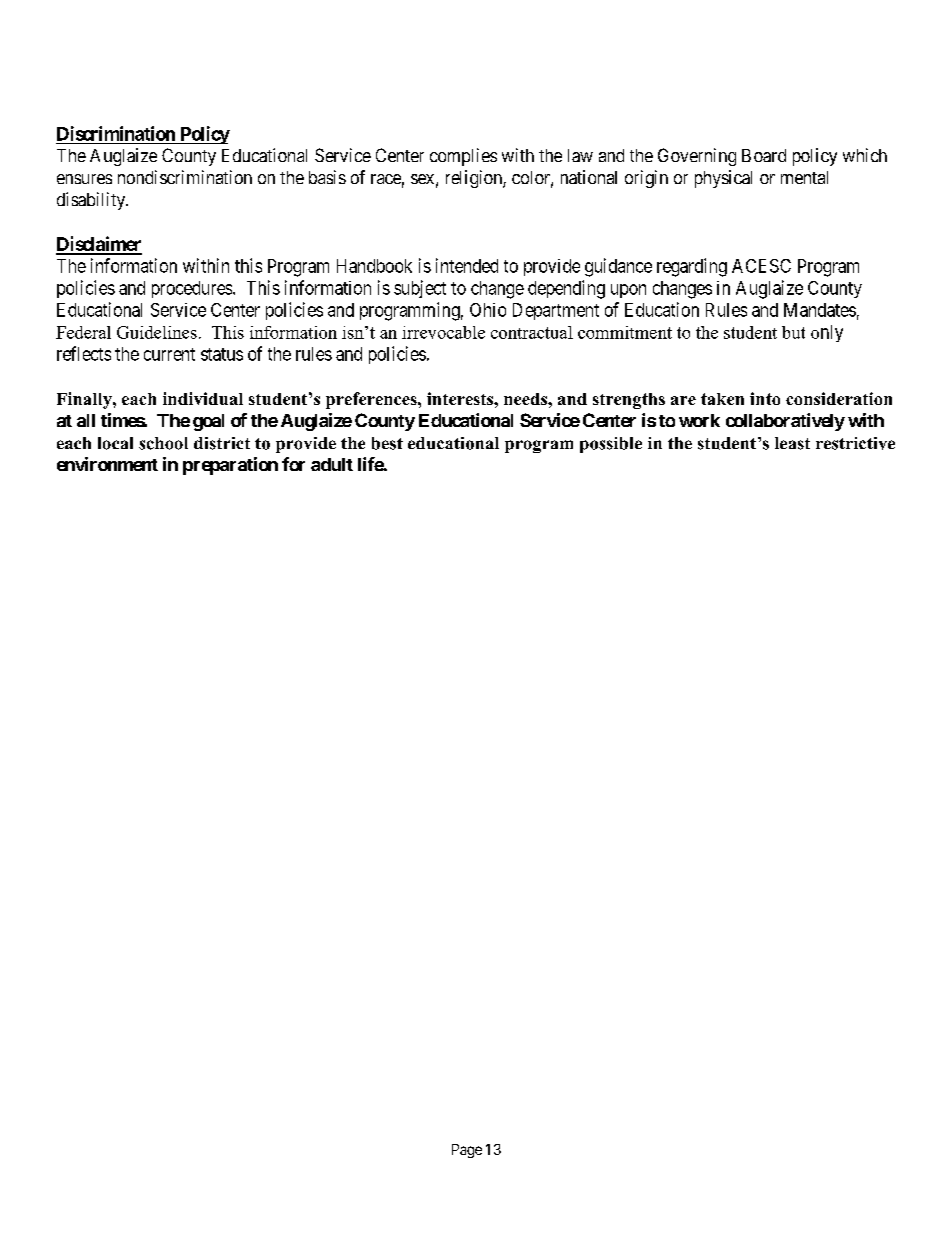  I want to click on restrictive, so click(855, 443).
